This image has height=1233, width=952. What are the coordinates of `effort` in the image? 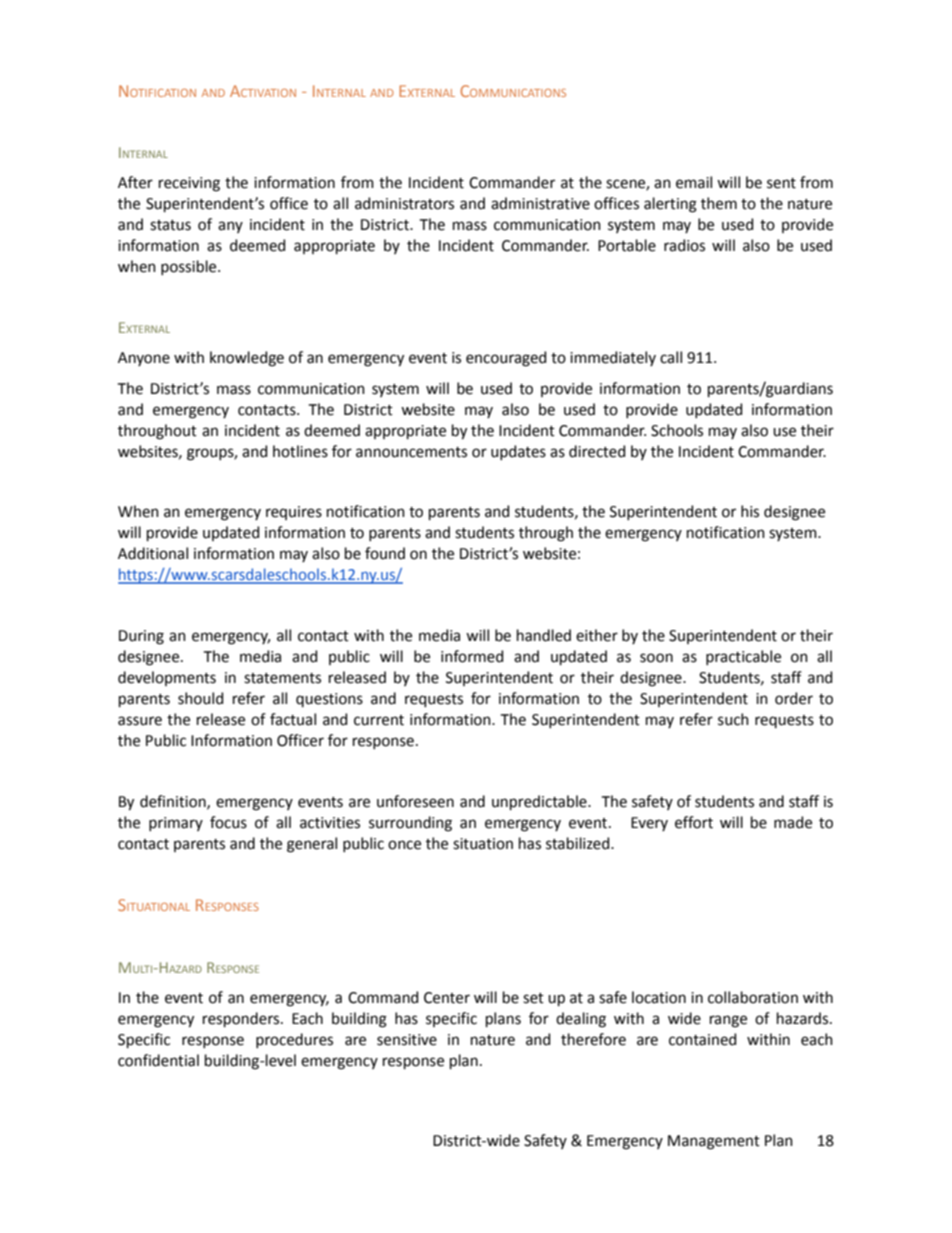 It's located at (694, 822).
